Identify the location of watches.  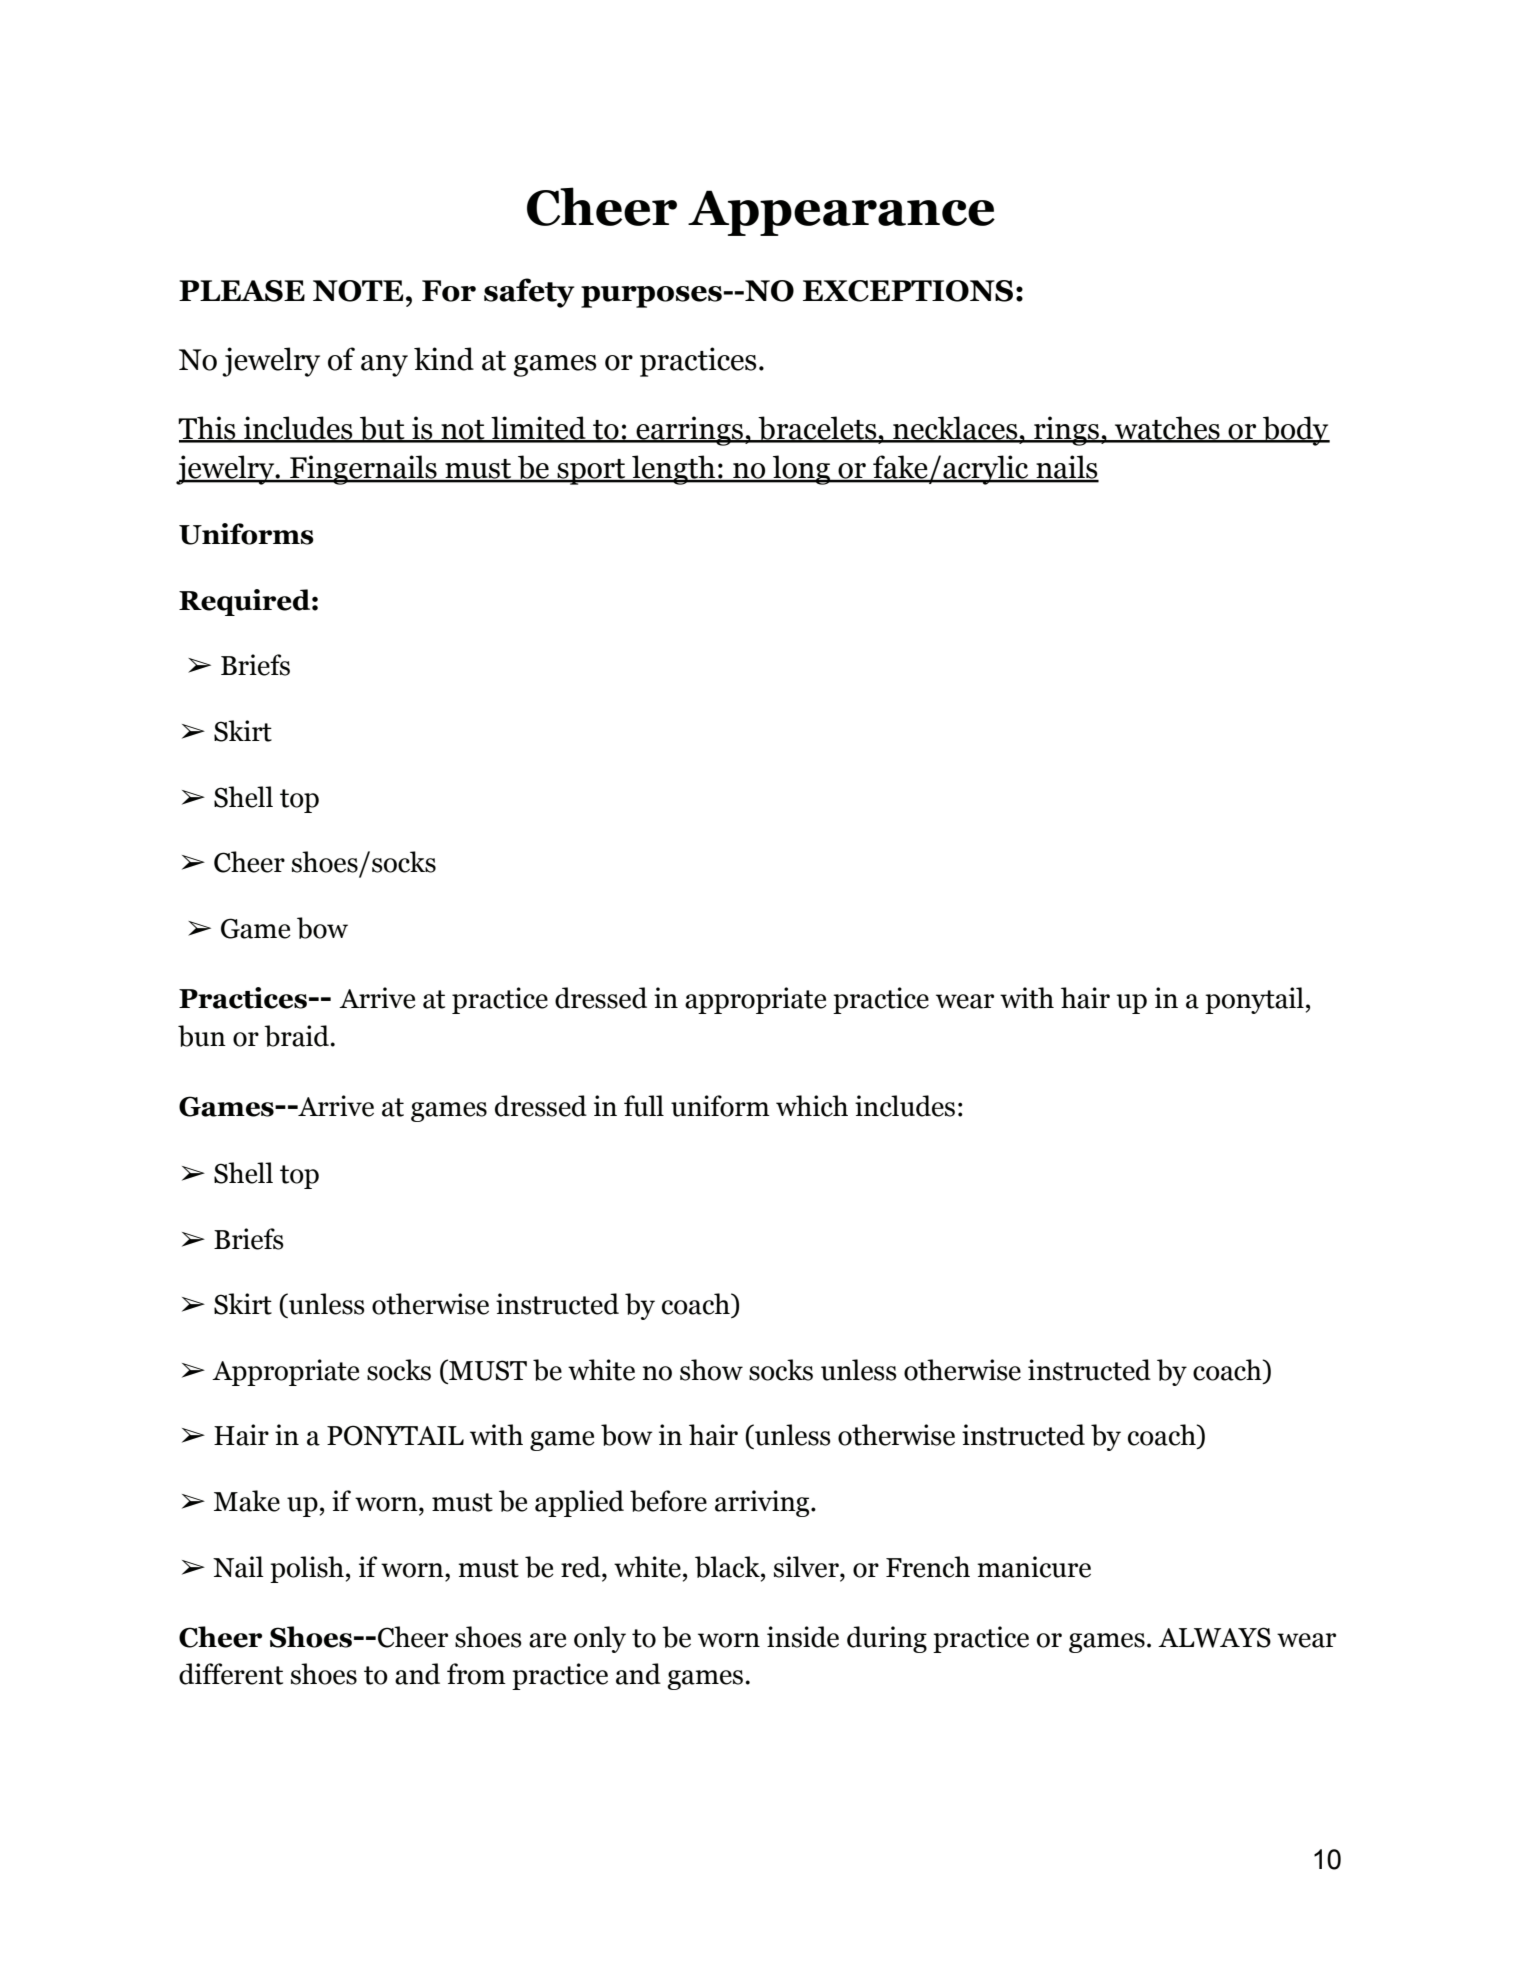
(1167, 429).
